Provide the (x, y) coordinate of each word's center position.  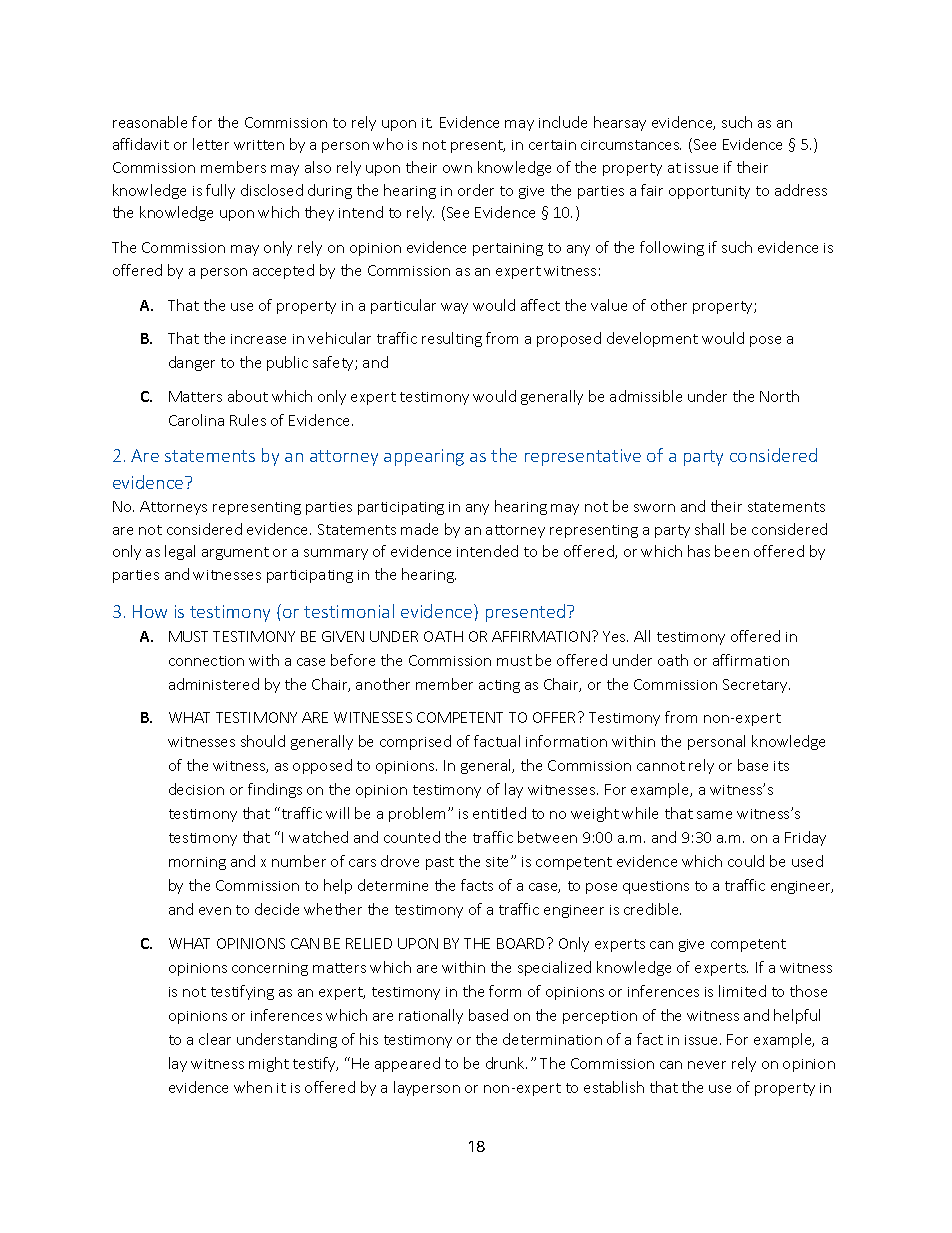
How (150, 611)
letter (211, 144)
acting (499, 686)
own (457, 169)
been (732, 551)
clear (215, 1039)
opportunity (709, 192)
